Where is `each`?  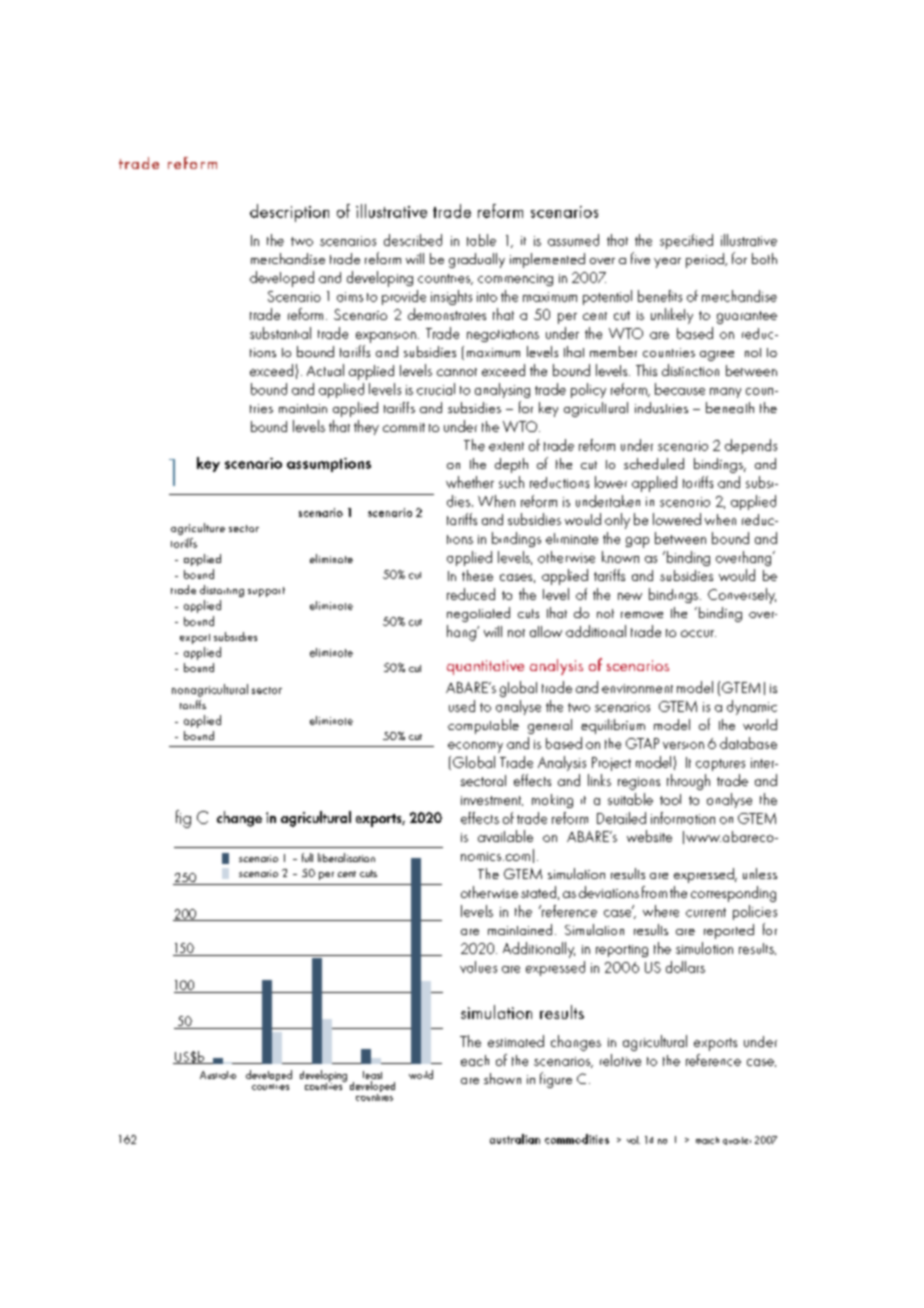 each is located at coordinates (475, 1060).
